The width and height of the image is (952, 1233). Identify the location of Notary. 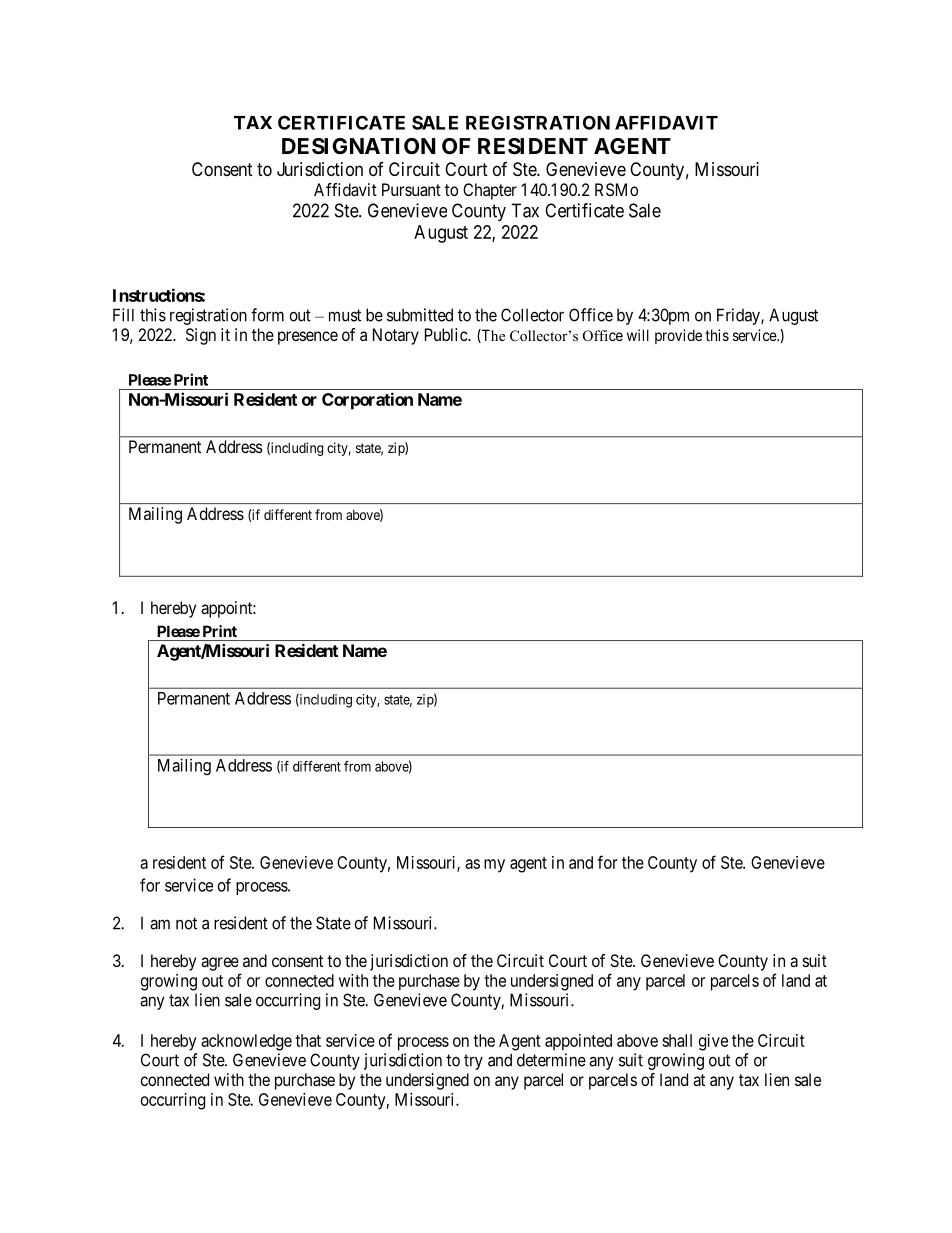
(396, 336).
